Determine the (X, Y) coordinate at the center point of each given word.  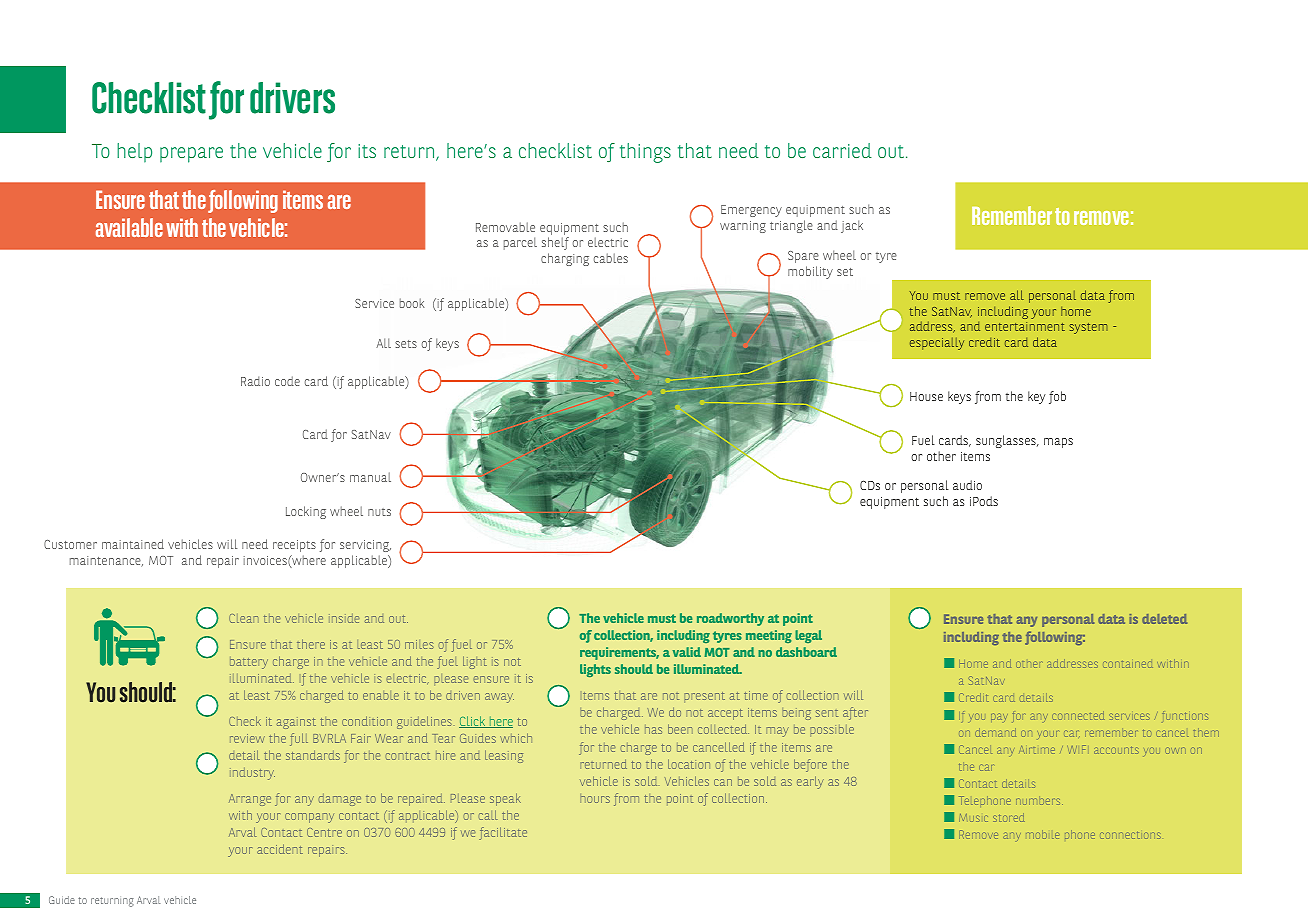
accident (280, 849)
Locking (306, 512)
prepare (191, 155)
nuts (379, 512)
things (645, 153)
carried (842, 150)
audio (967, 485)
